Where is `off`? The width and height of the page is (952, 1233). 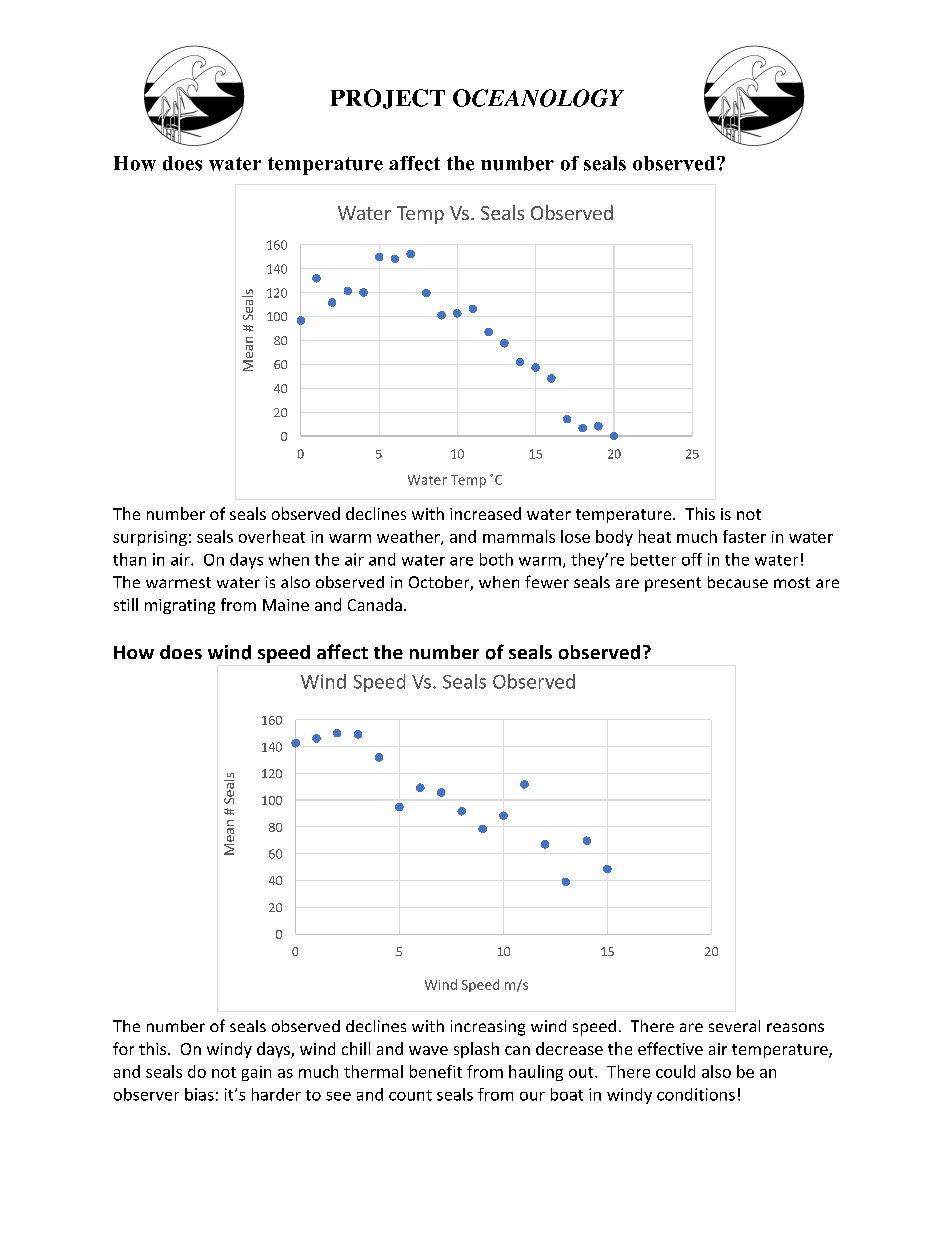 off is located at coordinates (692, 559).
